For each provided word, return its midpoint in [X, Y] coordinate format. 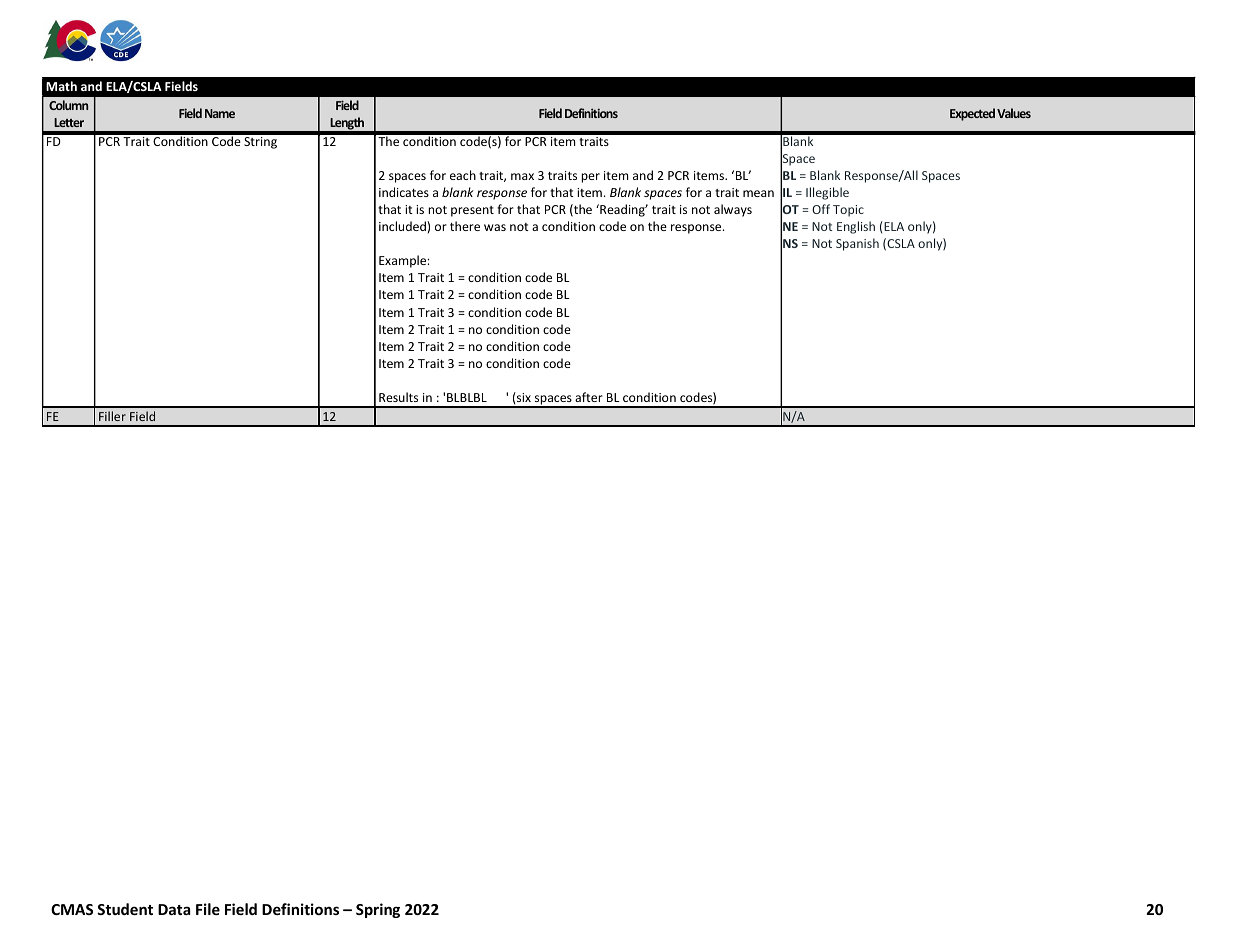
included [403, 226]
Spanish [857, 244]
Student [125, 909]
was [495, 227]
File [208, 909]
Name [220, 113]
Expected [972, 114]
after [589, 397]
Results [398, 397]
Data [174, 909]
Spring [378, 910]
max [522, 176]
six [523, 397]
